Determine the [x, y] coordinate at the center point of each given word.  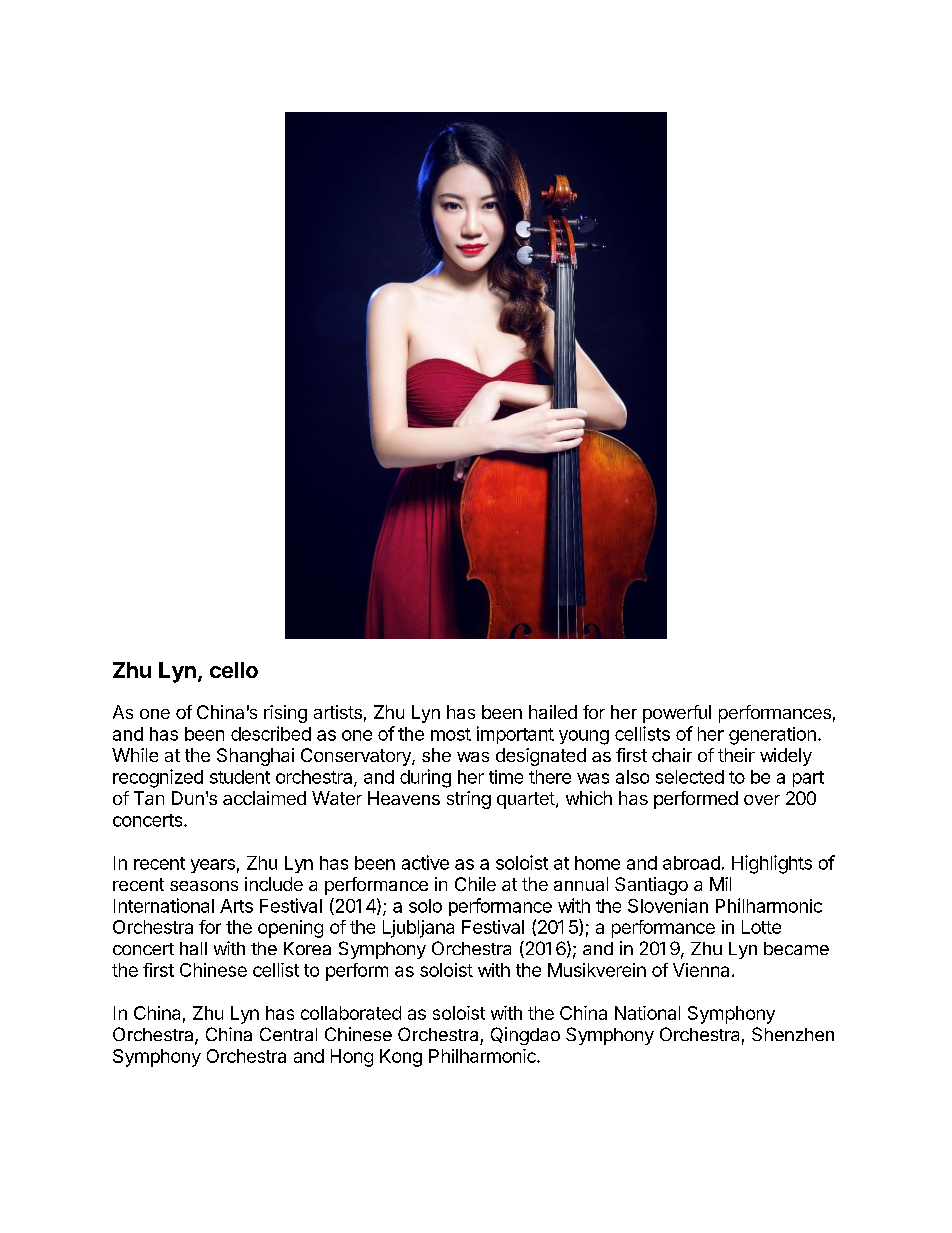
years [213, 866]
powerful [677, 714]
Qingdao [525, 1036]
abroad [691, 863]
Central [288, 1034]
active [425, 862]
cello [234, 670]
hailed [553, 712]
